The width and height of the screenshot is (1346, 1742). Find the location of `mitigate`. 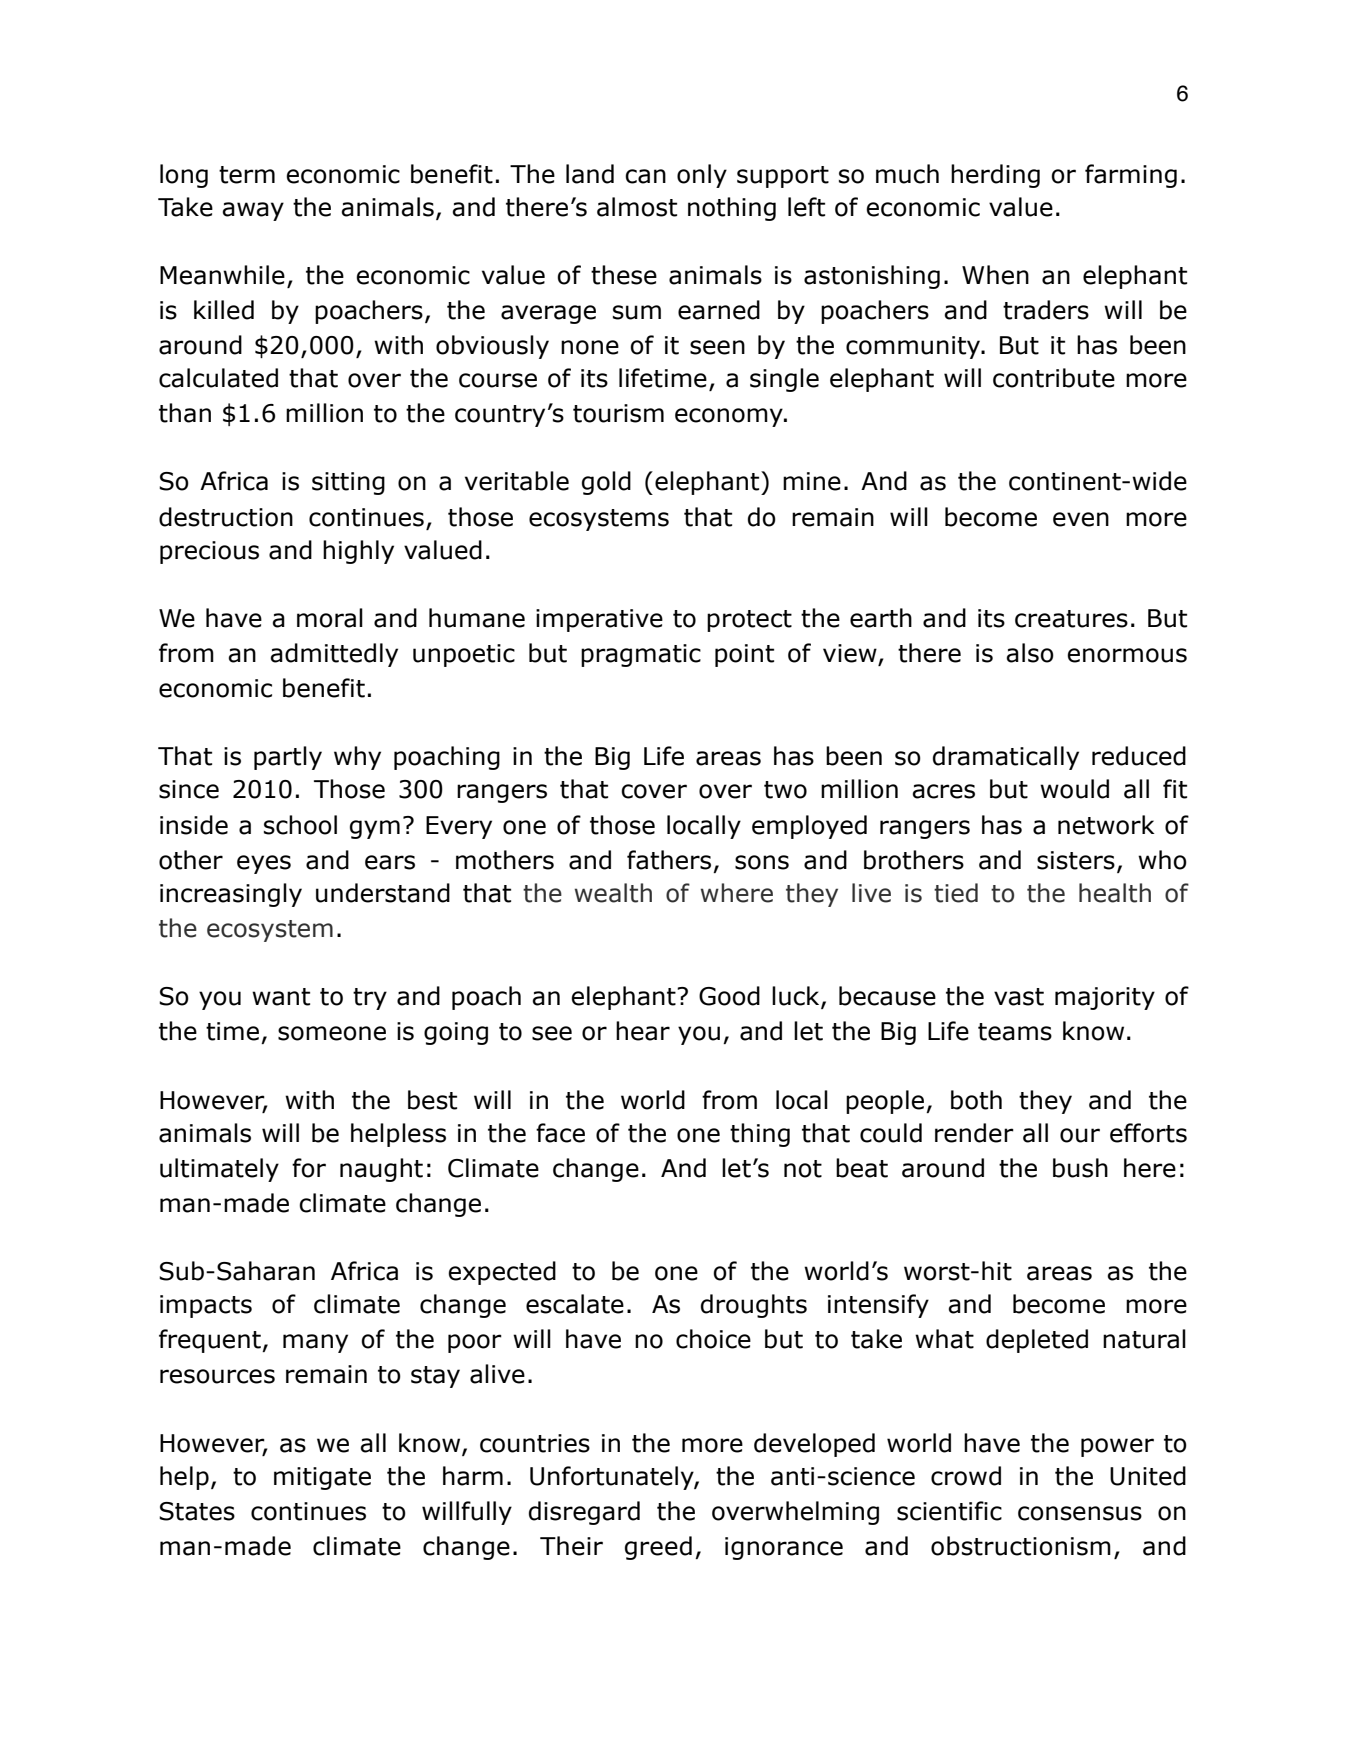

mitigate is located at coordinates (322, 1478).
